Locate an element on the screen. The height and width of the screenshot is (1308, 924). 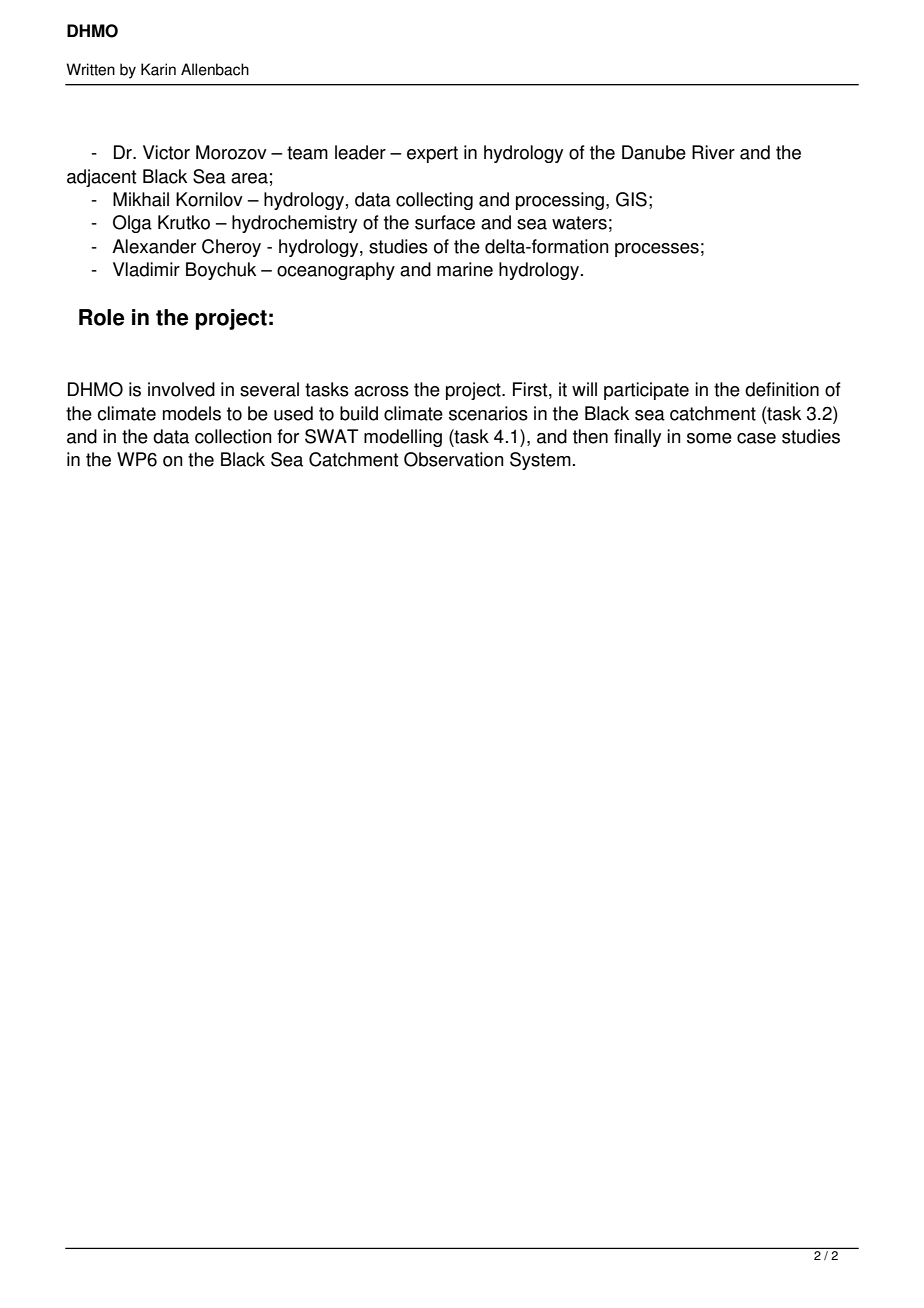
Danube is located at coordinates (654, 152).
